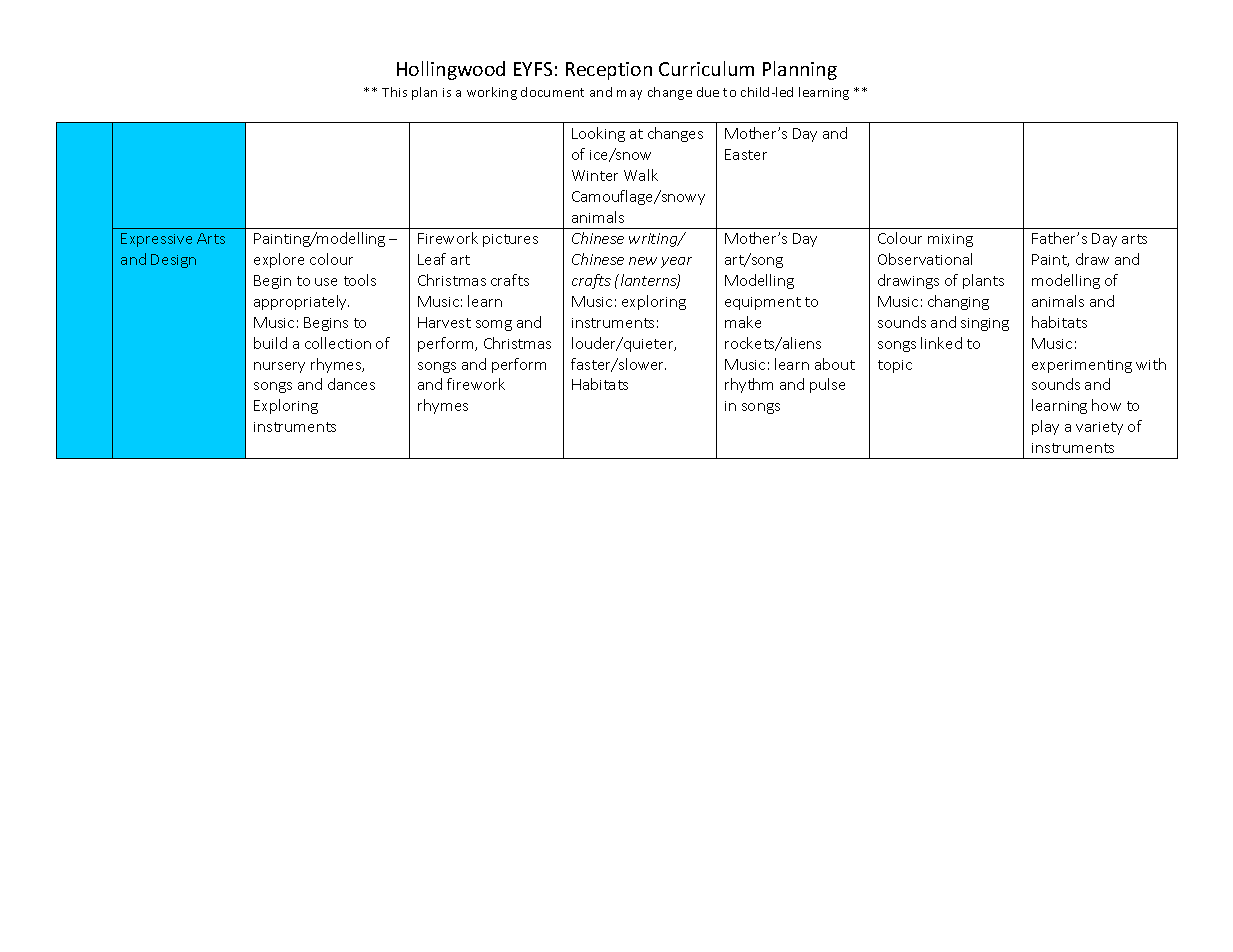 The height and width of the screenshot is (952, 1233). I want to click on Curriculum, so click(706, 68).
